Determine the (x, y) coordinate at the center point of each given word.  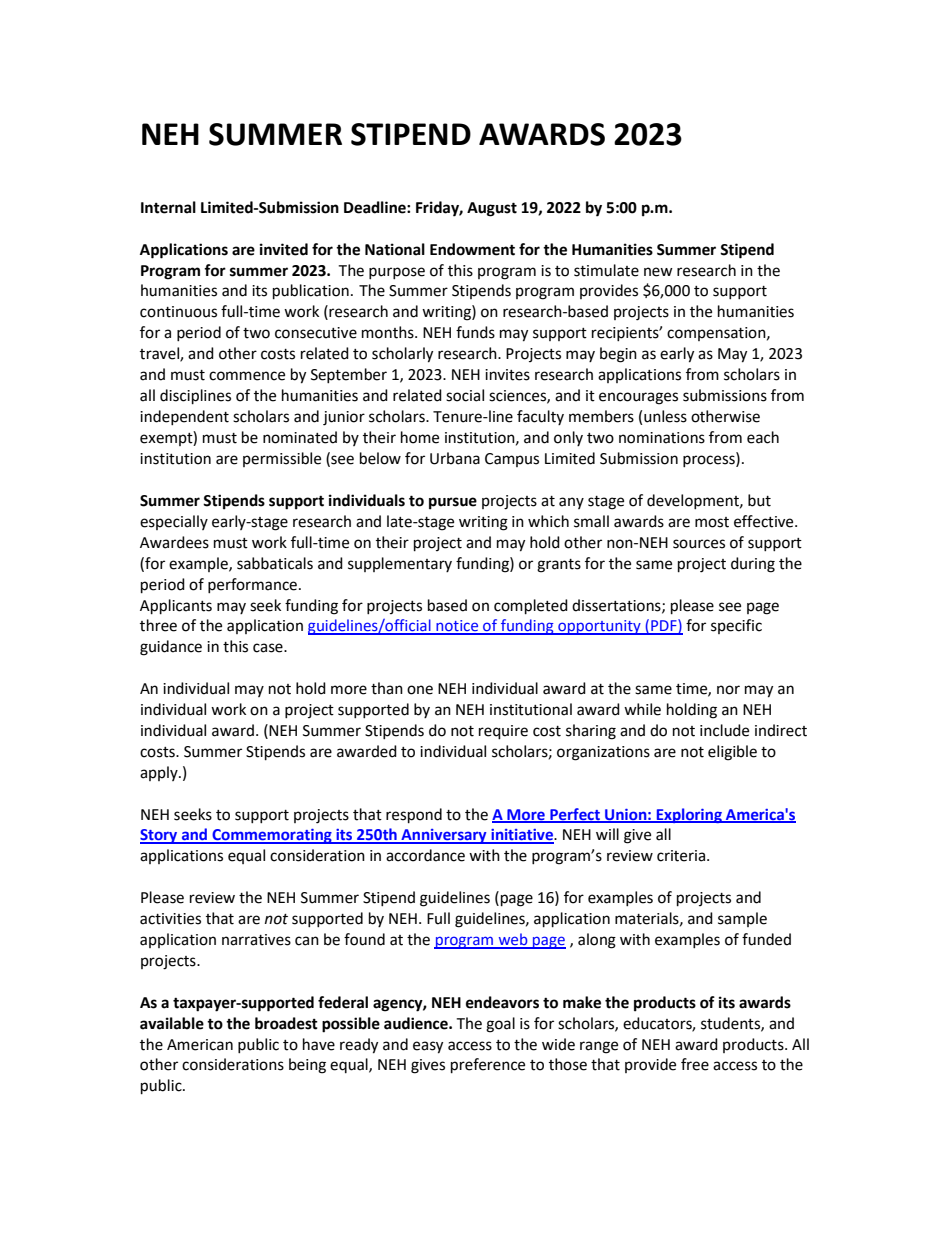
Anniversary (444, 836)
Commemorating (272, 836)
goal (500, 1025)
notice (457, 627)
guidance (171, 648)
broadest (286, 1023)
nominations (662, 438)
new (658, 272)
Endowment (472, 249)
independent (184, 417)
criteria (681, 856)
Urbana (455, 458)
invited (284, 249)
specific (736, 626)
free (695, 1064)
